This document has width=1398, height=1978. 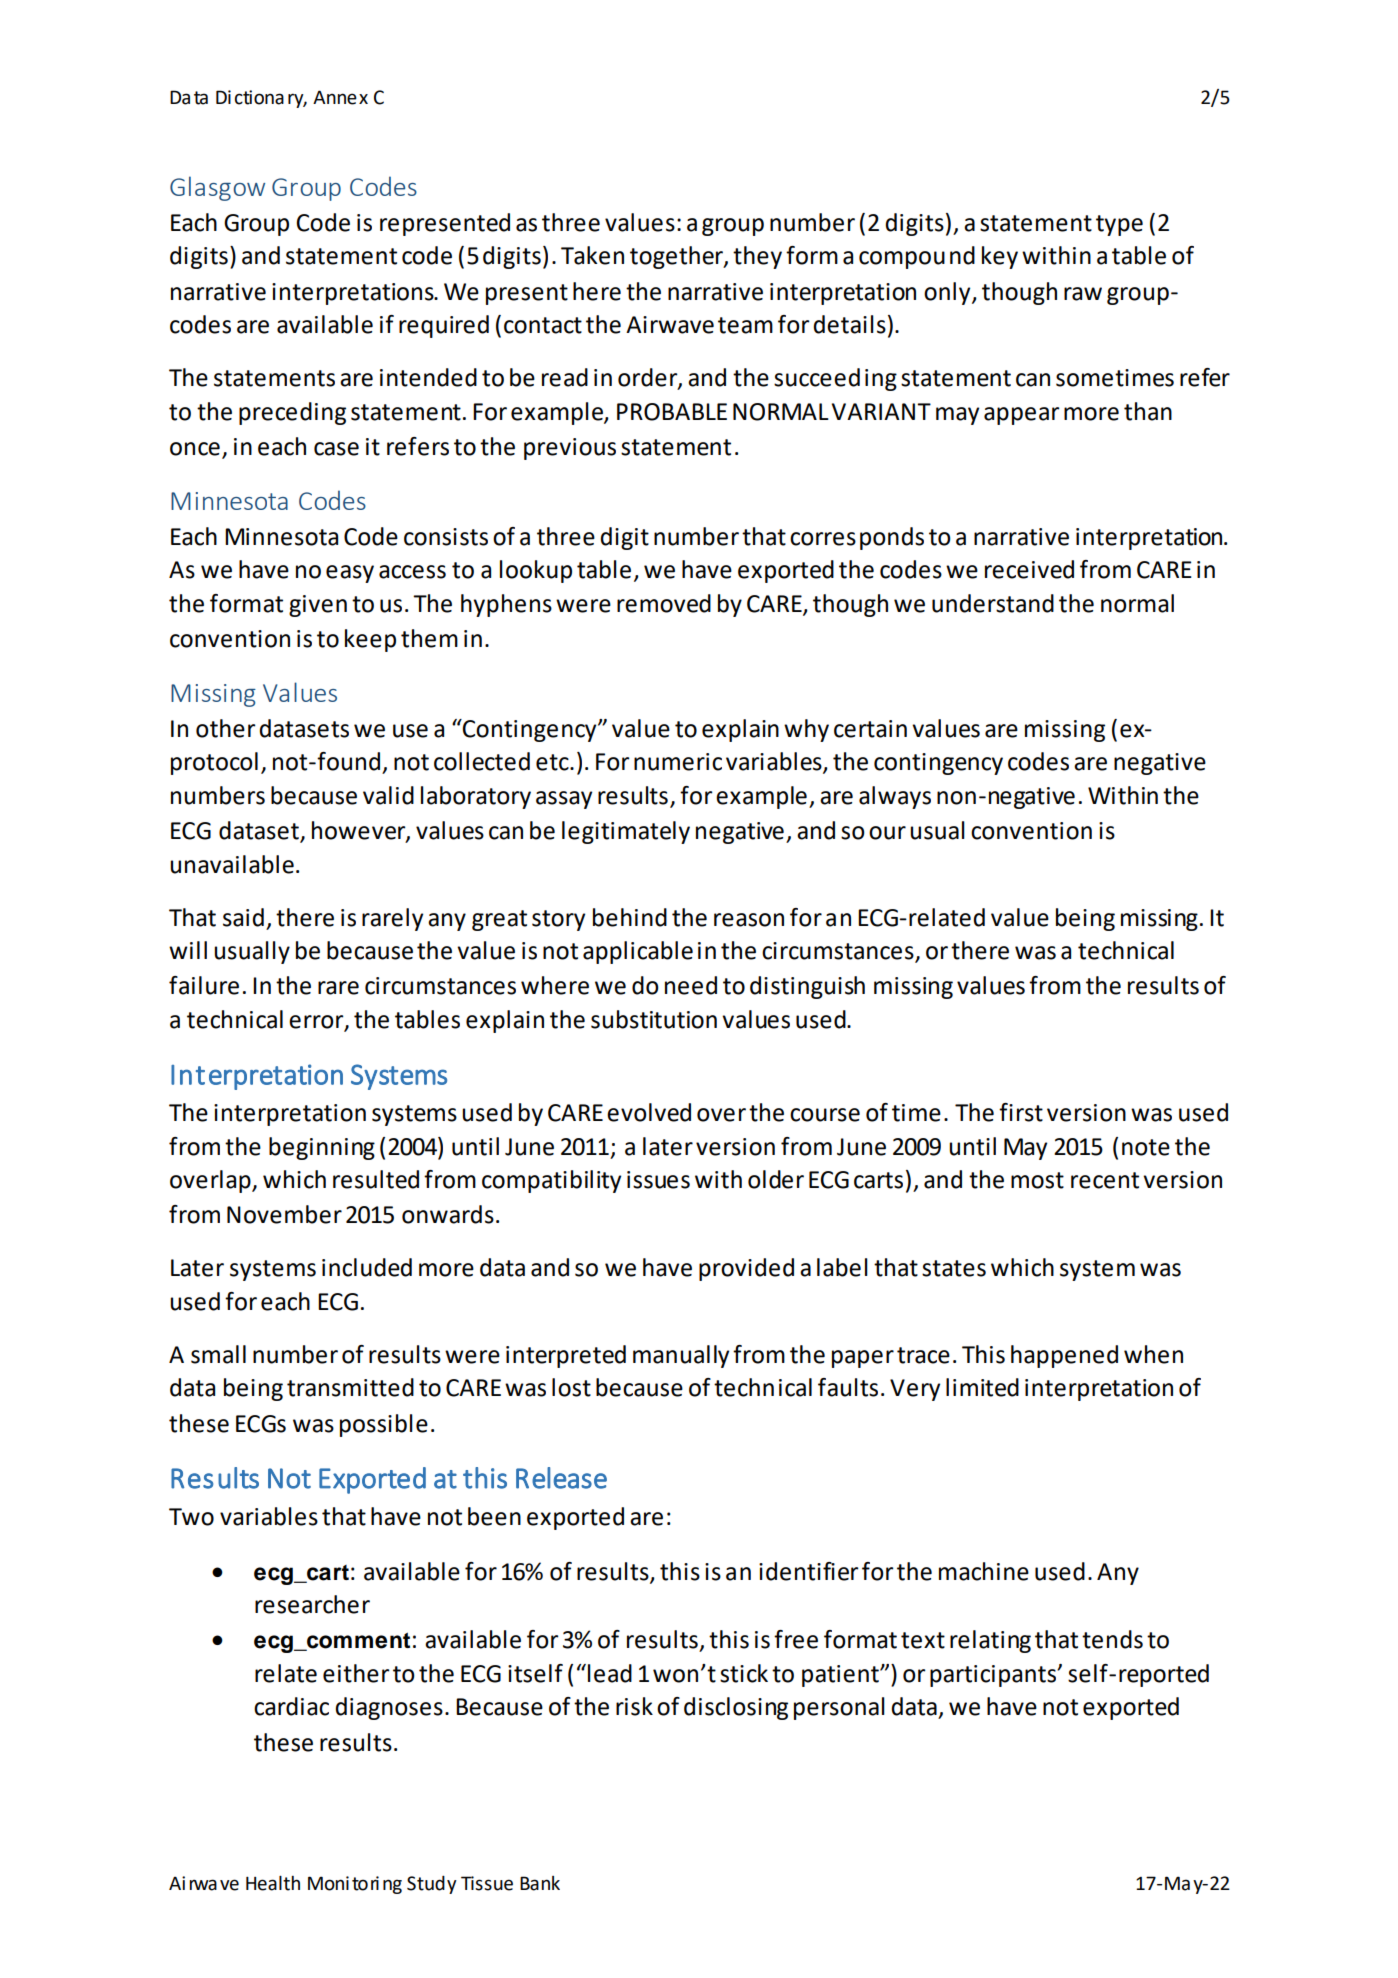 I want to click on type, so click(x=1119, y=225).
